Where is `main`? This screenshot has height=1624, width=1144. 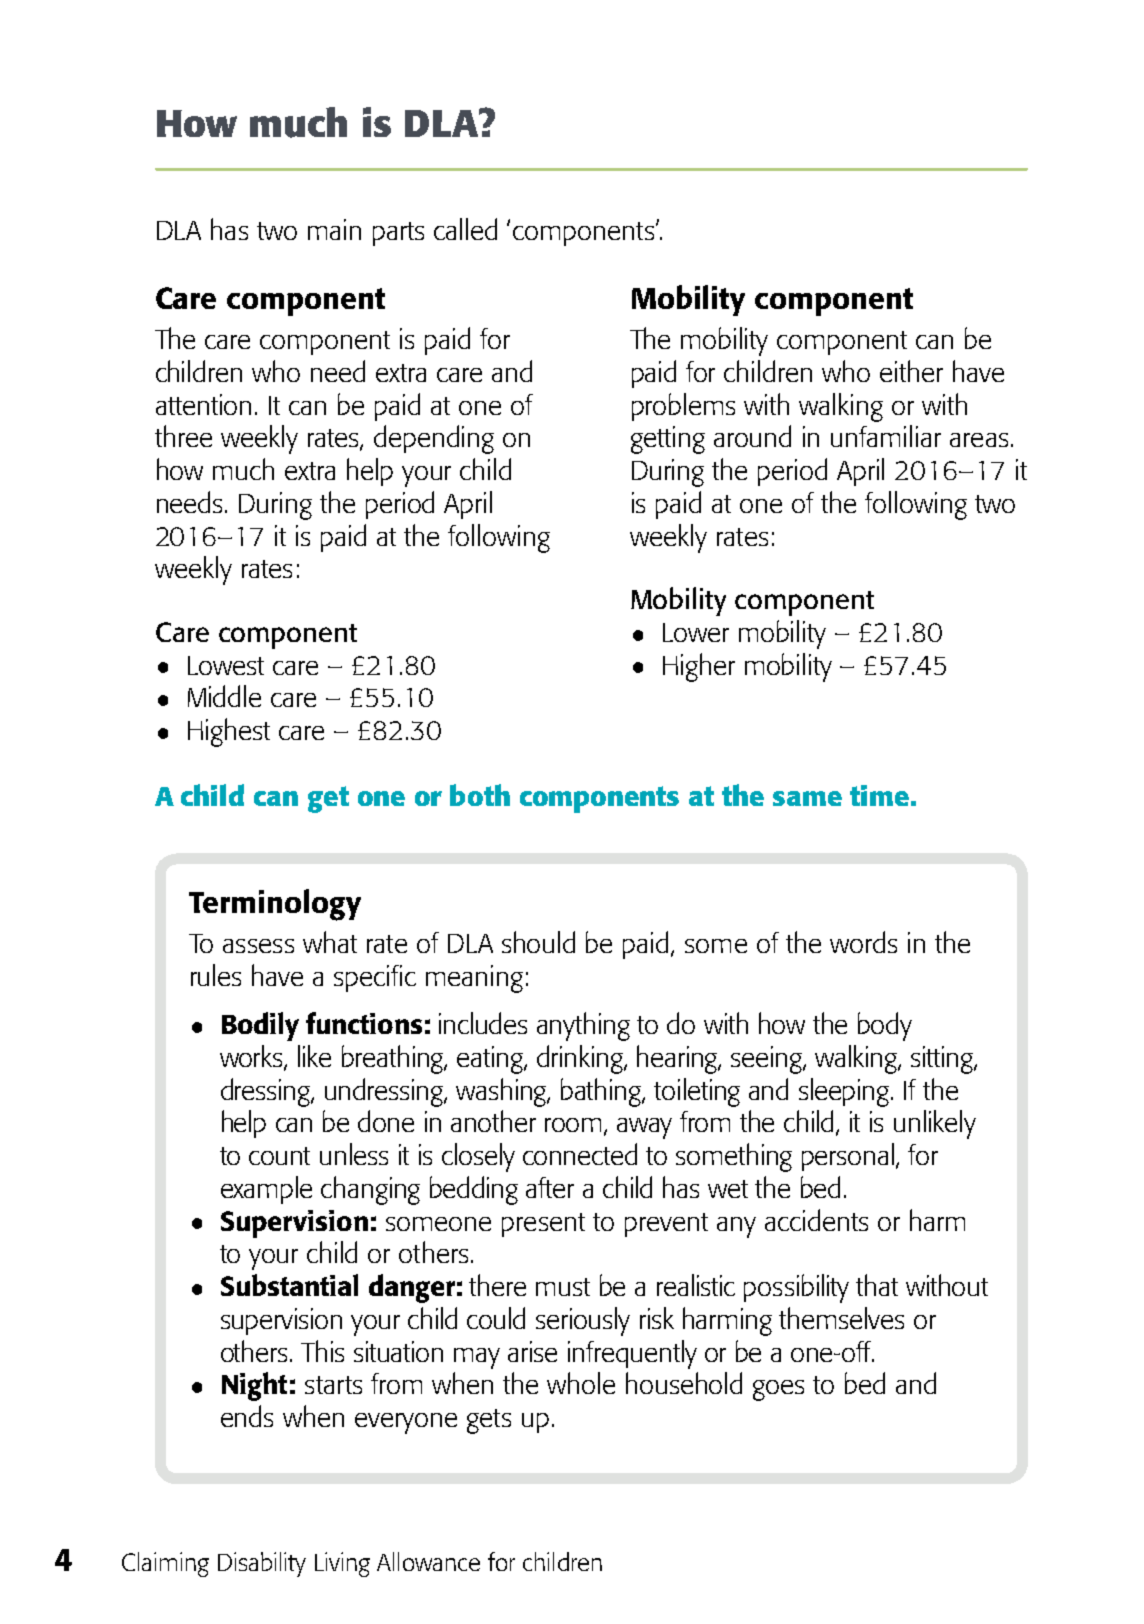
main is located at coordinates (334, 229).
